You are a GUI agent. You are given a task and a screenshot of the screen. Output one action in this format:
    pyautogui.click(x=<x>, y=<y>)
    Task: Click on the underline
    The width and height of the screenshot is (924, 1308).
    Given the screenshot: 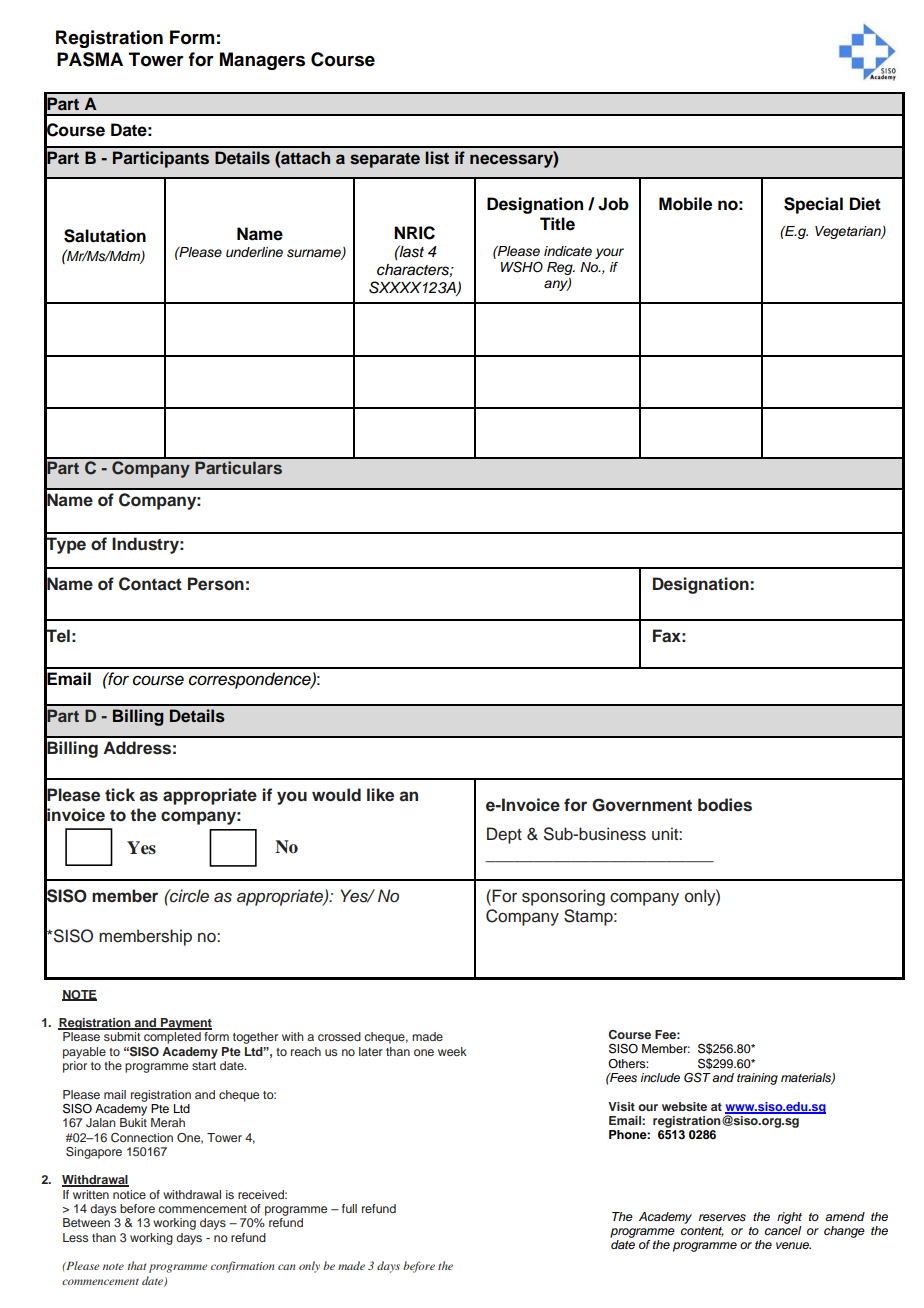 What is the action you would take?
    pyautogui.click(x=254, y=252)
